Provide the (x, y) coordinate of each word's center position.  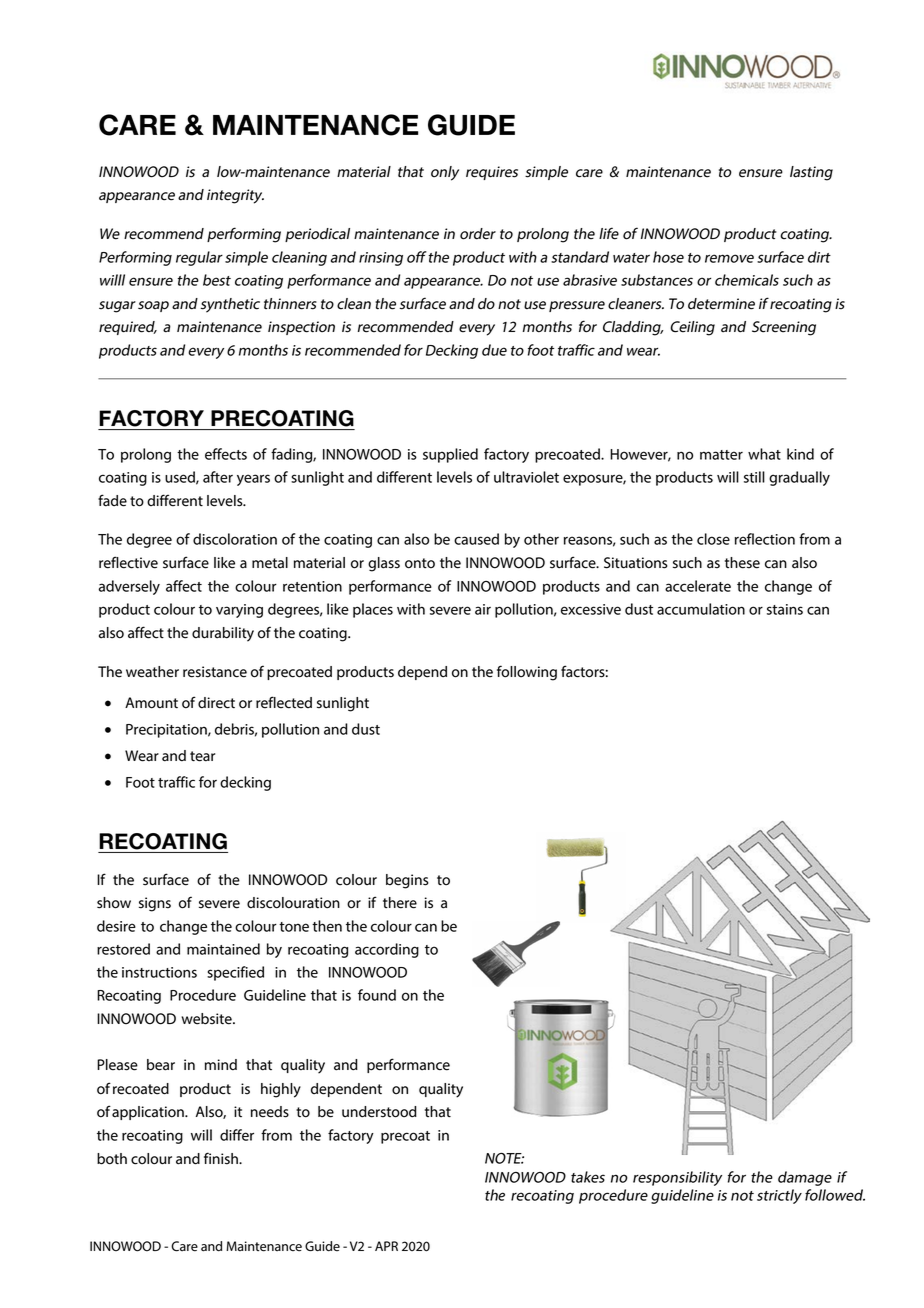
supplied (450, 455)
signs (155, 904)
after (218, 477)
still (754, 477)
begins (407, 881)
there (400, 903)
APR (386, 1246)
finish (222, 1158)
